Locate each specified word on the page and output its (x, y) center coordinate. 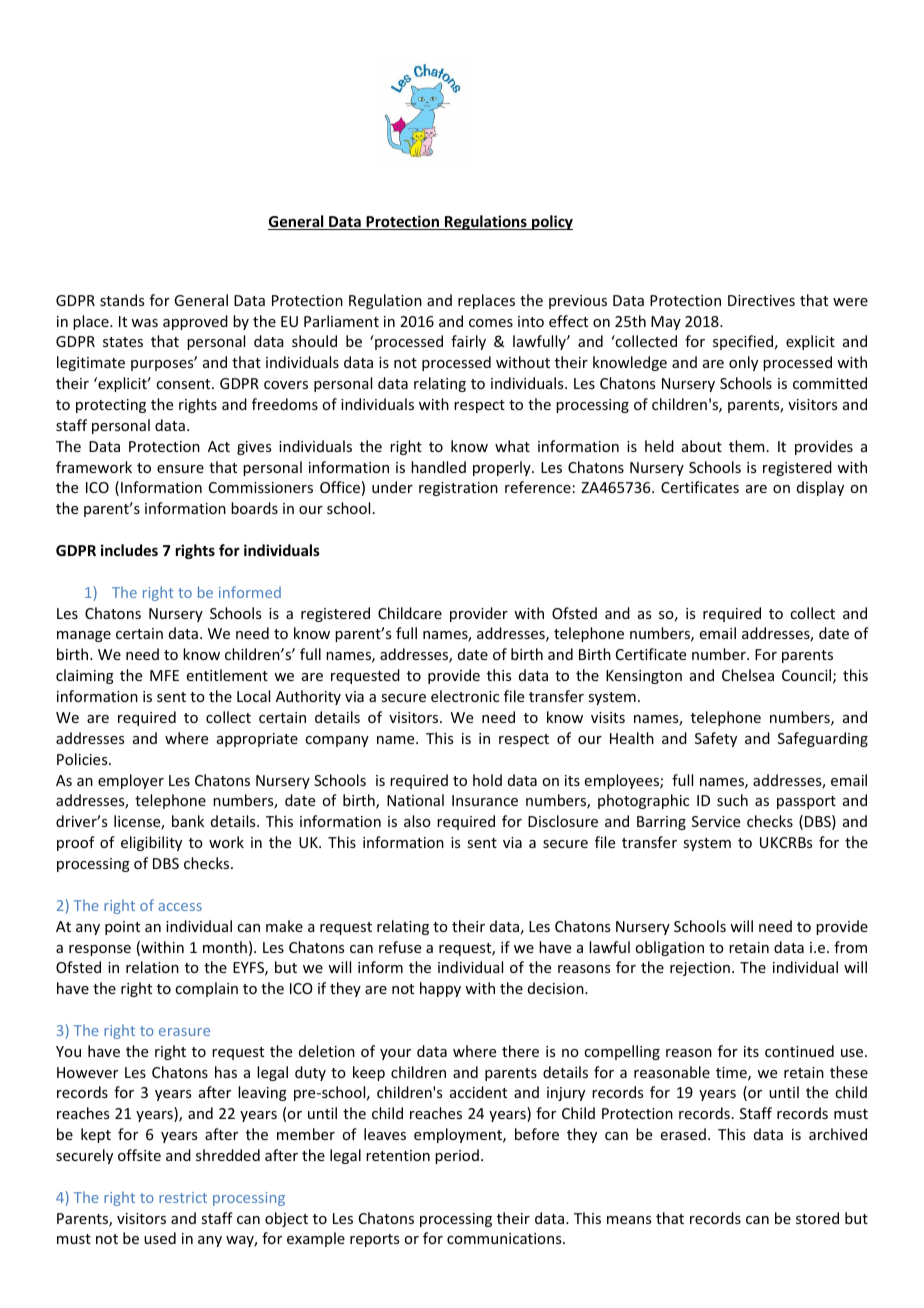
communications (505, 1238)
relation (152, 967)
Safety (716, 739)
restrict (183, 1197)
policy (551, 222)
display (820, 488)
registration (458, 489)
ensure (180, 469)
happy (440, 989)
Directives (761, 300)
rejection (700, 969)
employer (131, 781)
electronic (465, 696)
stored (817, 1218)
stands (122, 300)
